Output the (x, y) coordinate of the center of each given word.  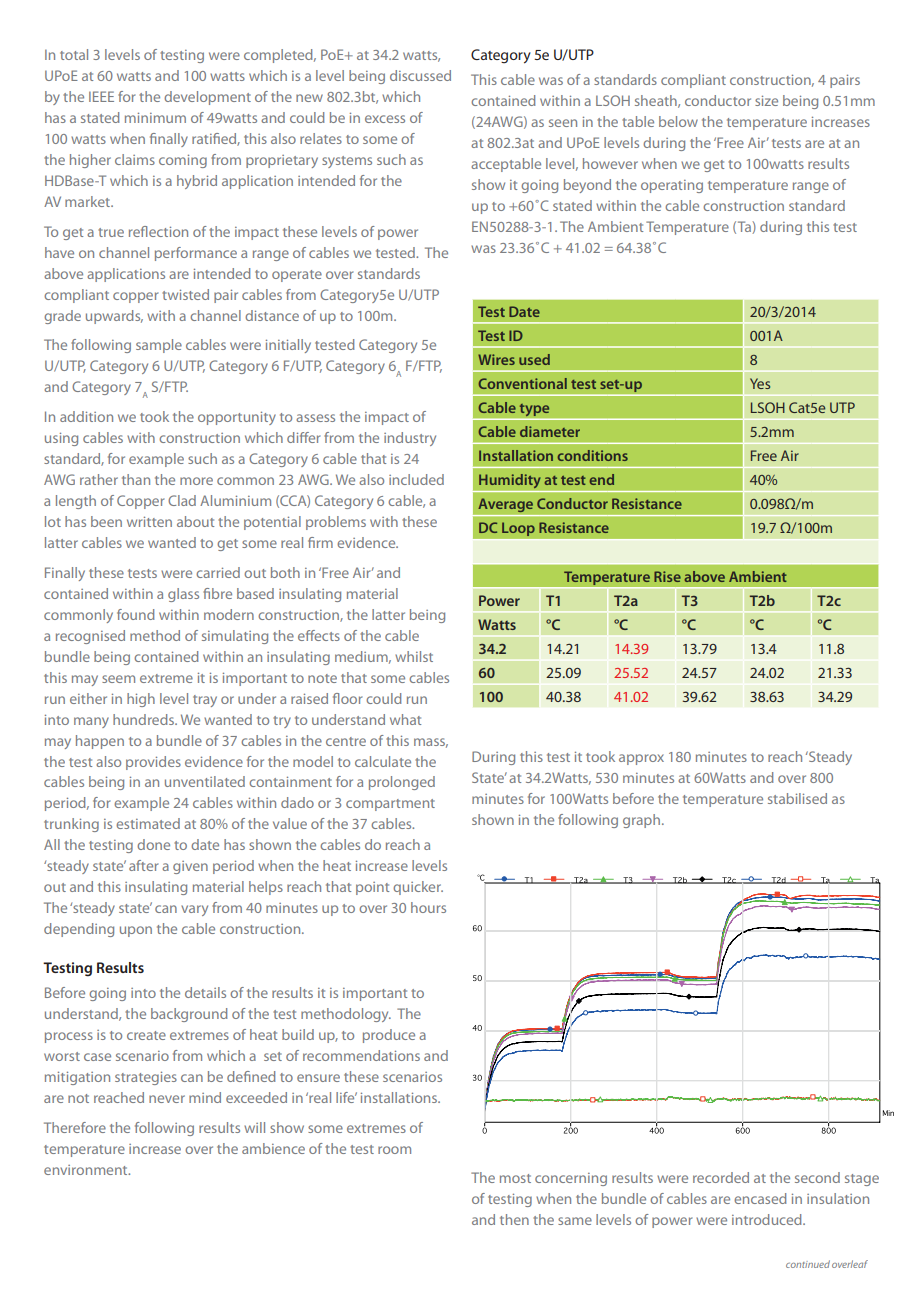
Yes (760, 383)
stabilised (797, 798)
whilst (414, 656)
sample (159, 346)
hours (428, 907)
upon (136, 931)
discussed (420, 75)
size (766, 101)
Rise (667, 576)
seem (118, 679)
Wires (496, 359)
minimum (155, 118)
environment (87, 1170)
